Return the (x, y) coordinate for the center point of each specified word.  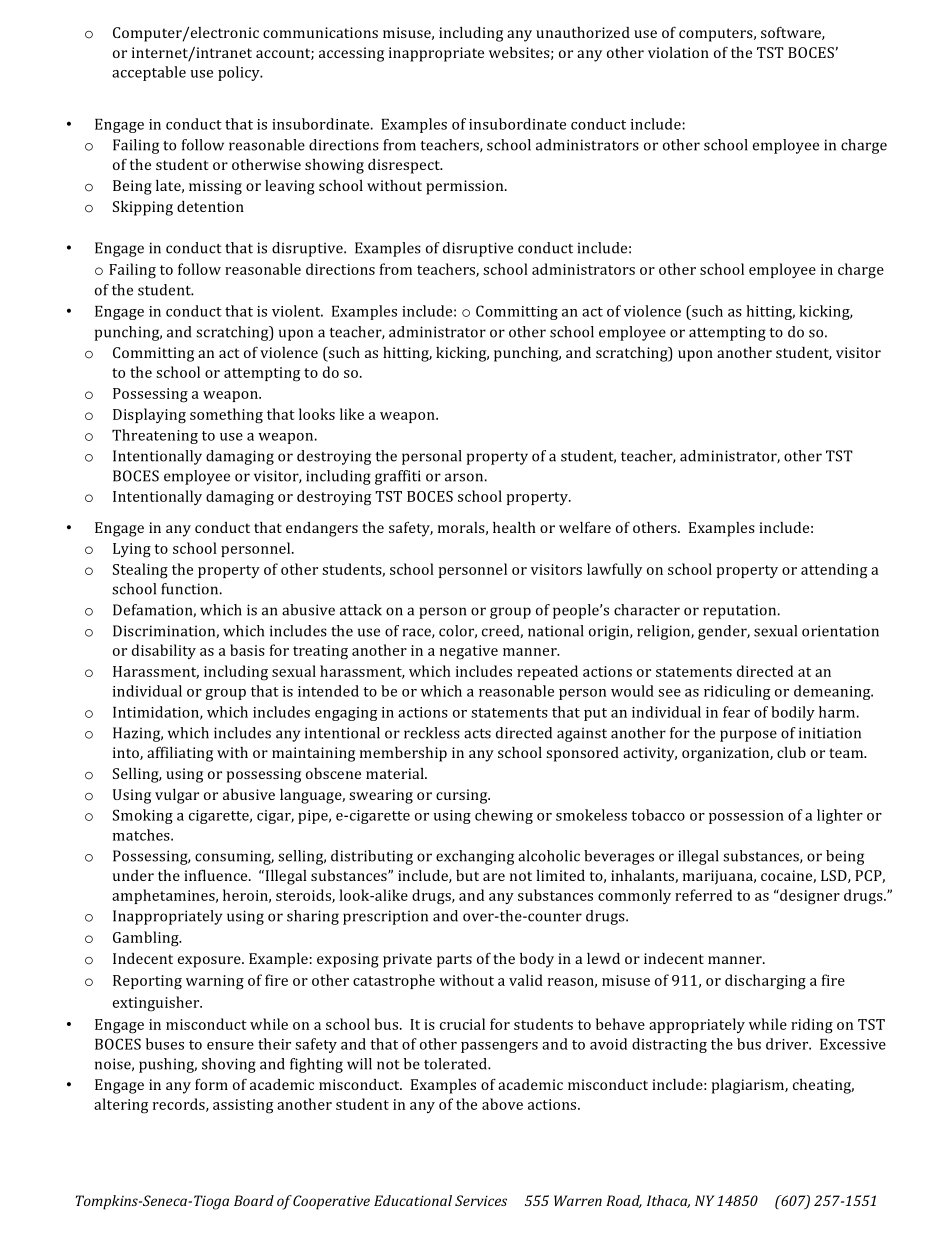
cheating (823, 1086)
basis (247, 650)
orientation (840, 631)
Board (254, 1200)
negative (469, 652)
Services (481, 1200)
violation (678, 52)
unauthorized (583, 32)
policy (240, 73)
